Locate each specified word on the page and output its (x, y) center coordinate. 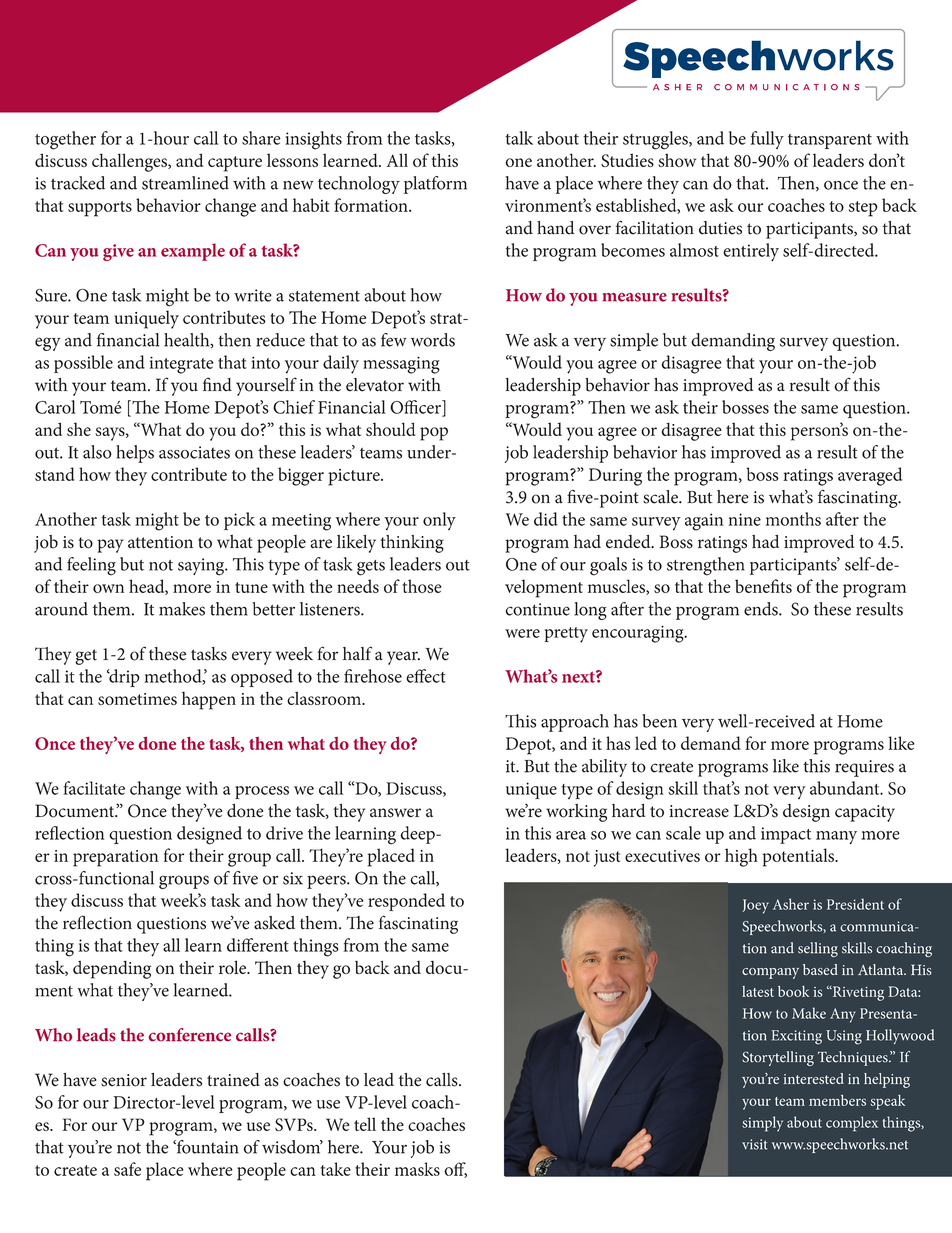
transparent (830, 141)
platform (435, 185)
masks (417, 1169)
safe (127, 1169)
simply (762, 1124)
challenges (130, 162)
